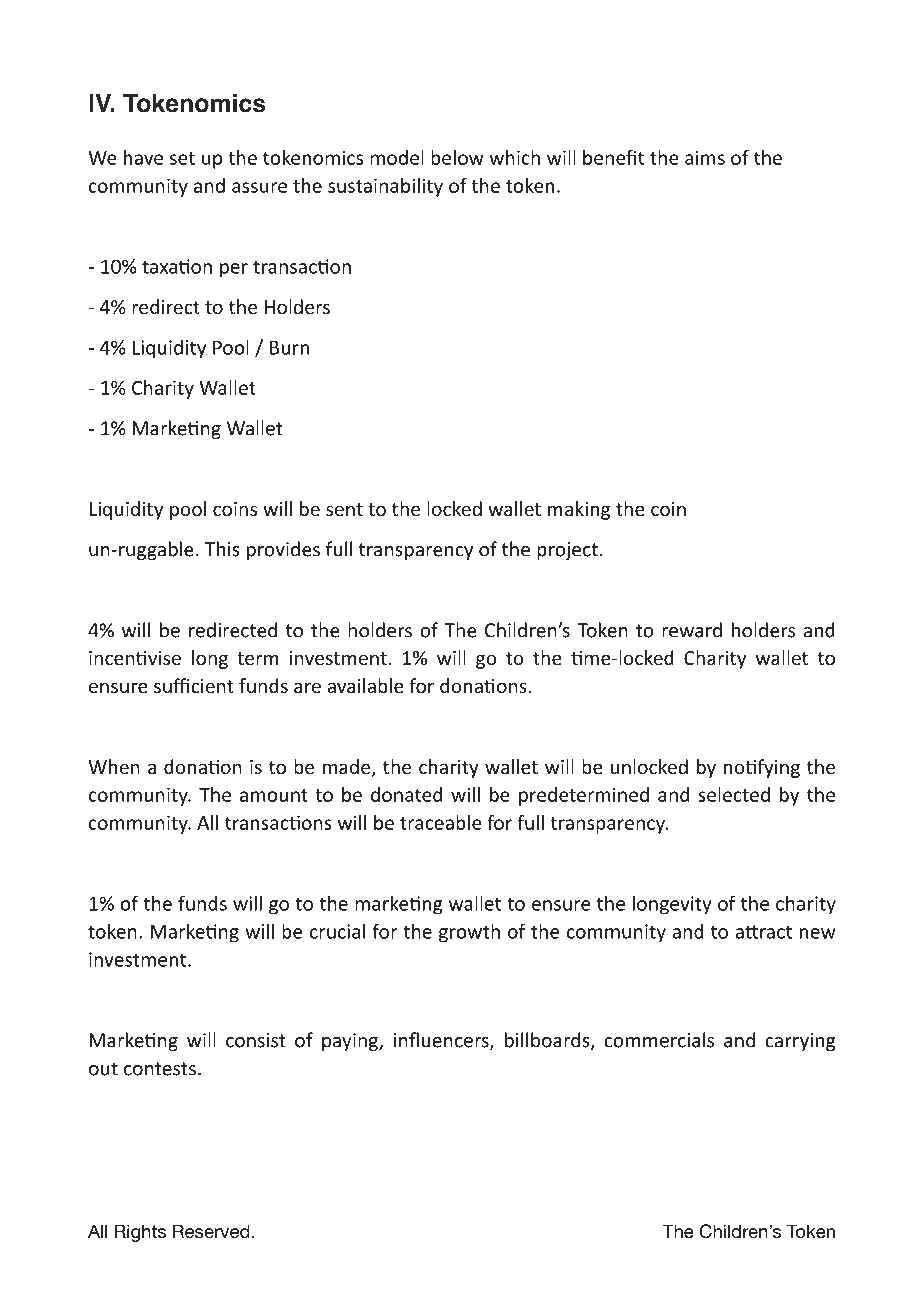 The width and height of the page is (924, 1308). Describe the element at coordinates (705, 157) in the page. I see `aims` at that location.
